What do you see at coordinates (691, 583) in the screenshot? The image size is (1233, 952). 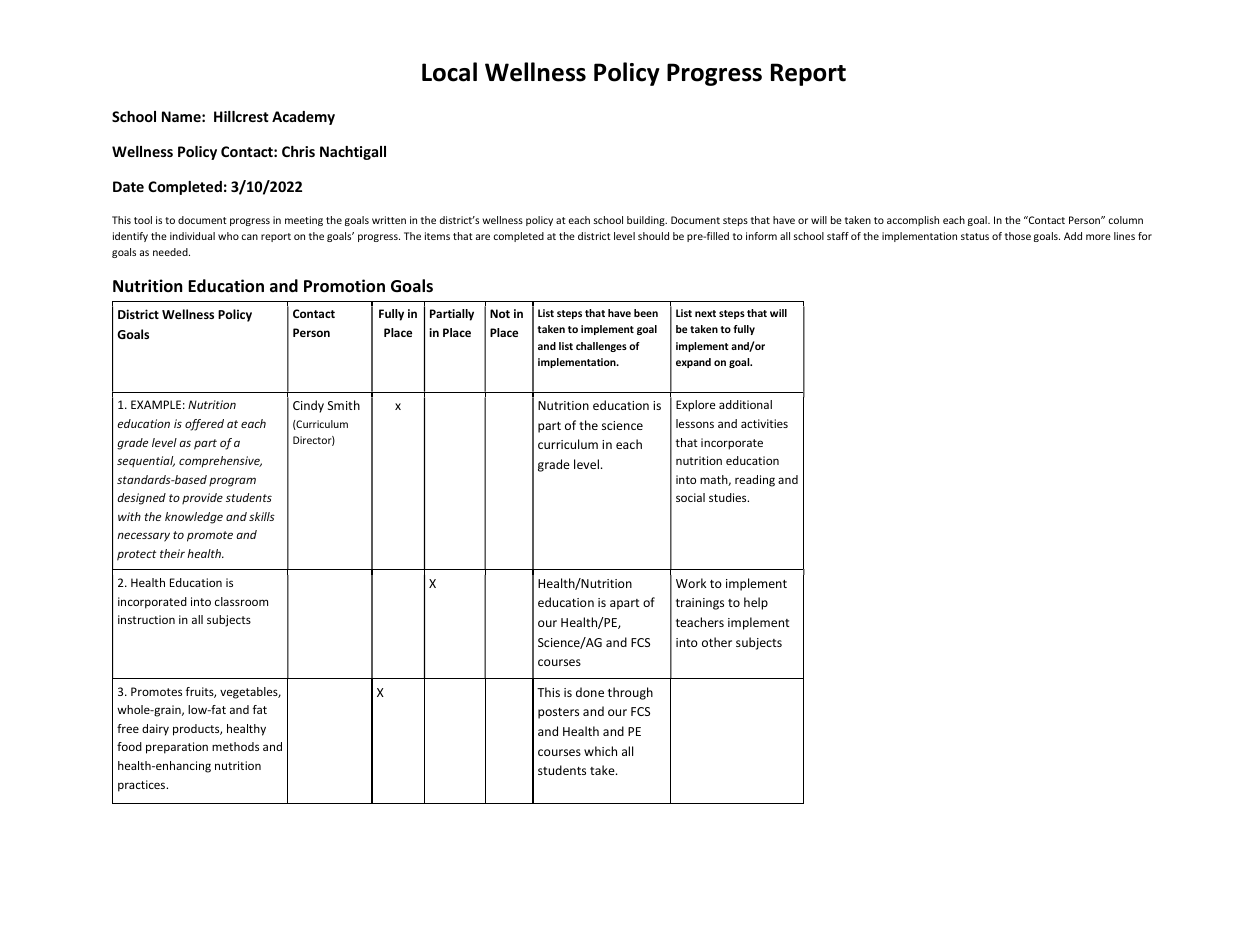 I see `Work` at bounding box center [691, 583].
